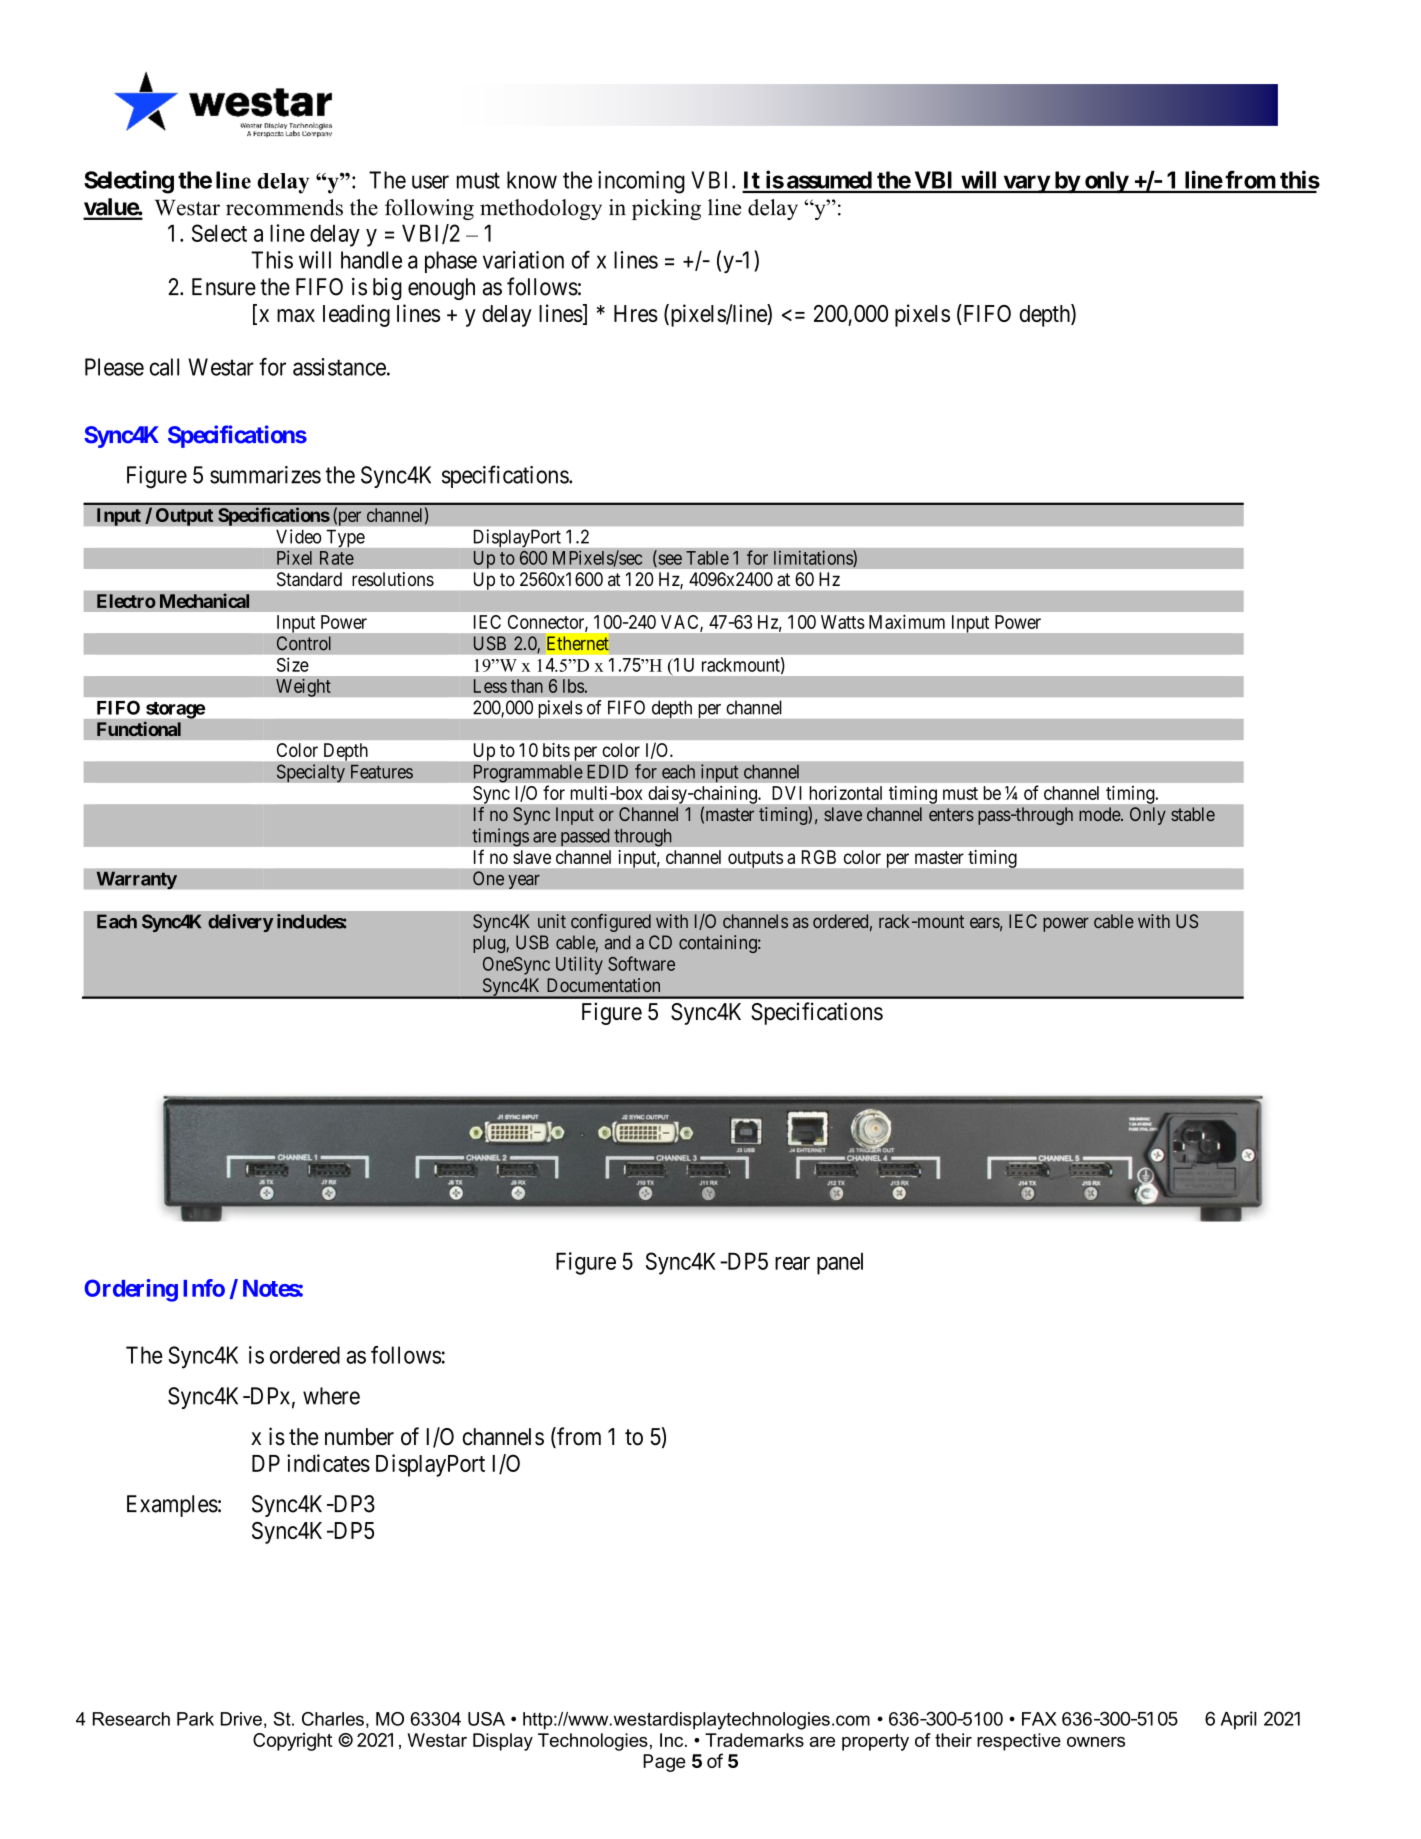  What do you see at coordinates (1096, 1742) in the page?
I see `owners` at bounding box center [1096, 1742].
